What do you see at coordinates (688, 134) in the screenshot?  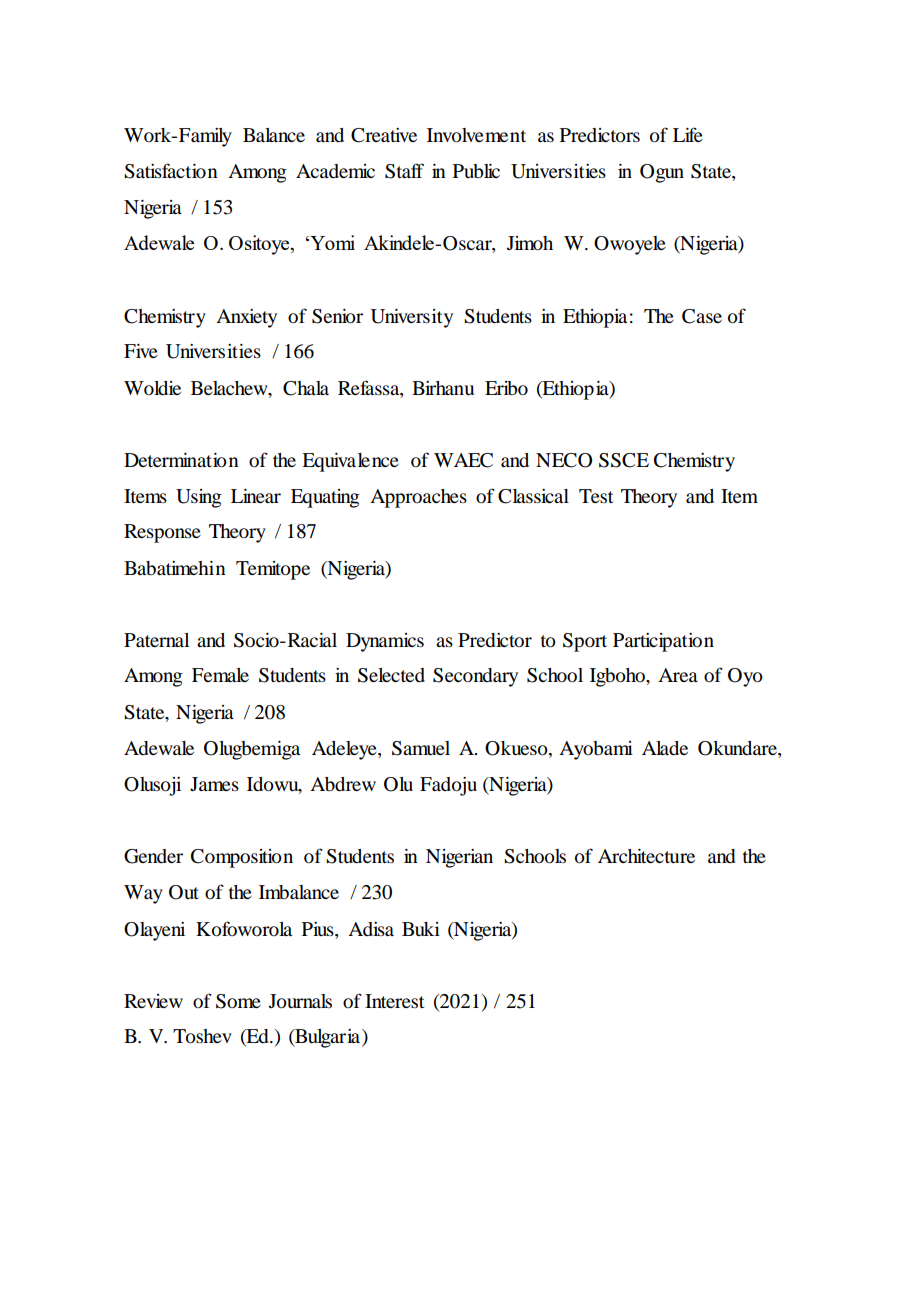 I see `Life` at bounding box center [688, 134].
